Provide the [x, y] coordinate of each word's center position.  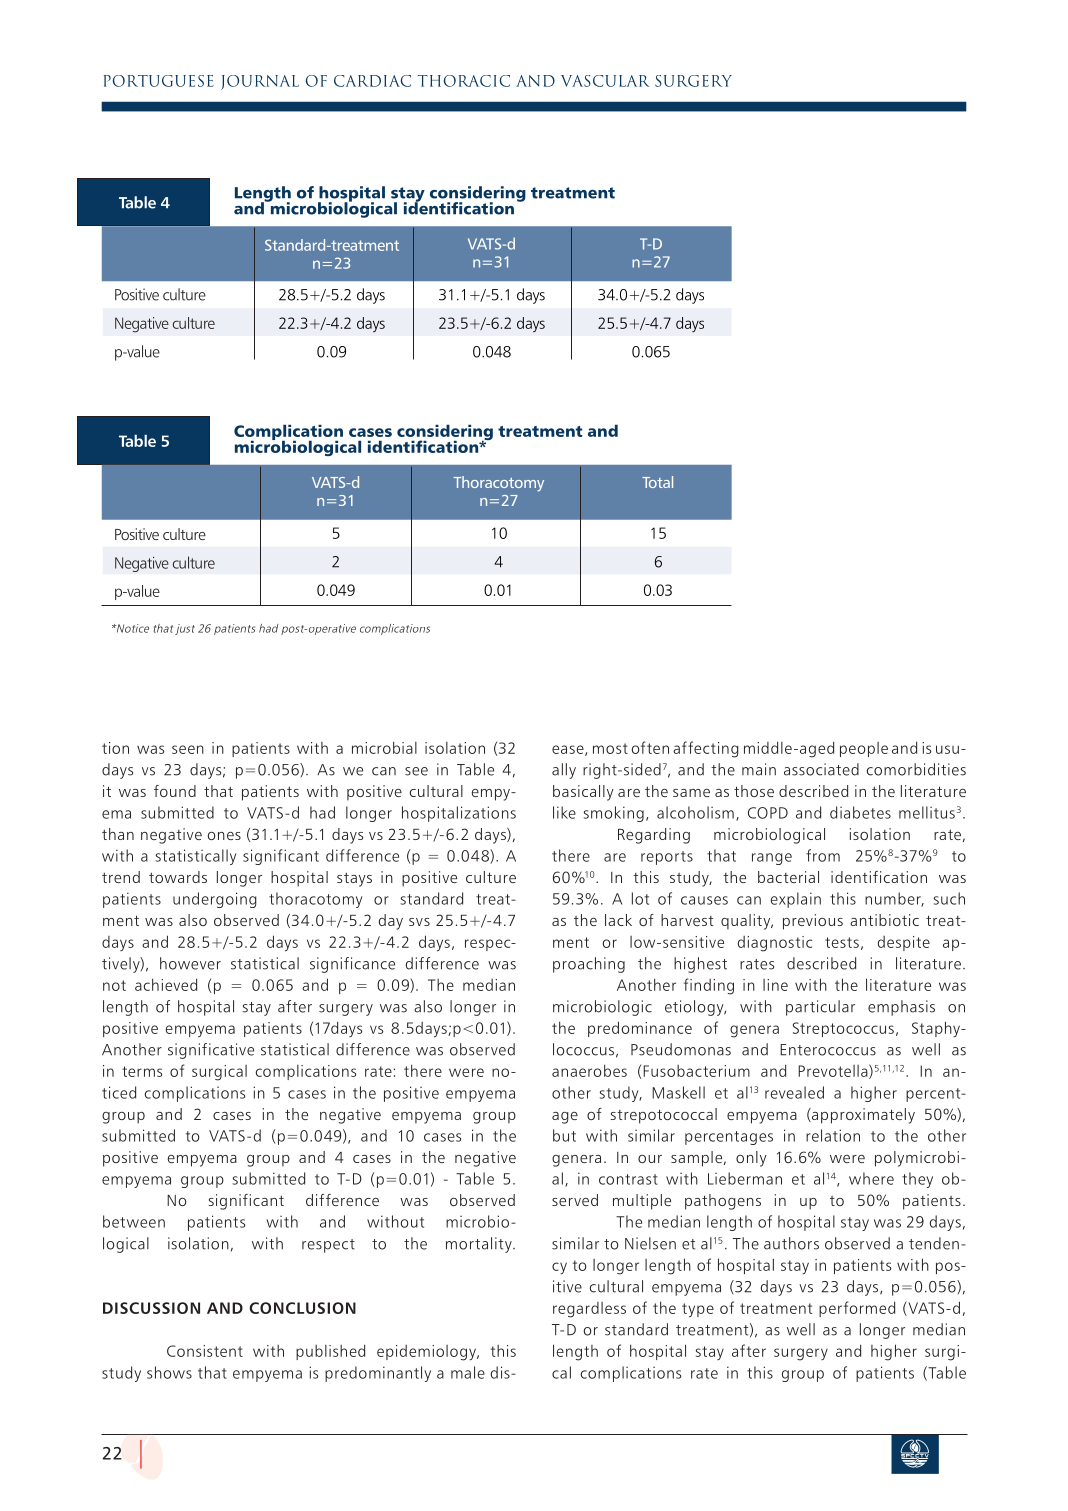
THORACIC [464, 81]
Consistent [205, 1351]
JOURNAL [260, 82]
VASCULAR [605, 81]
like [564, 812]
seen [188, 749]
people [864, 749]
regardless [589, 1310]
